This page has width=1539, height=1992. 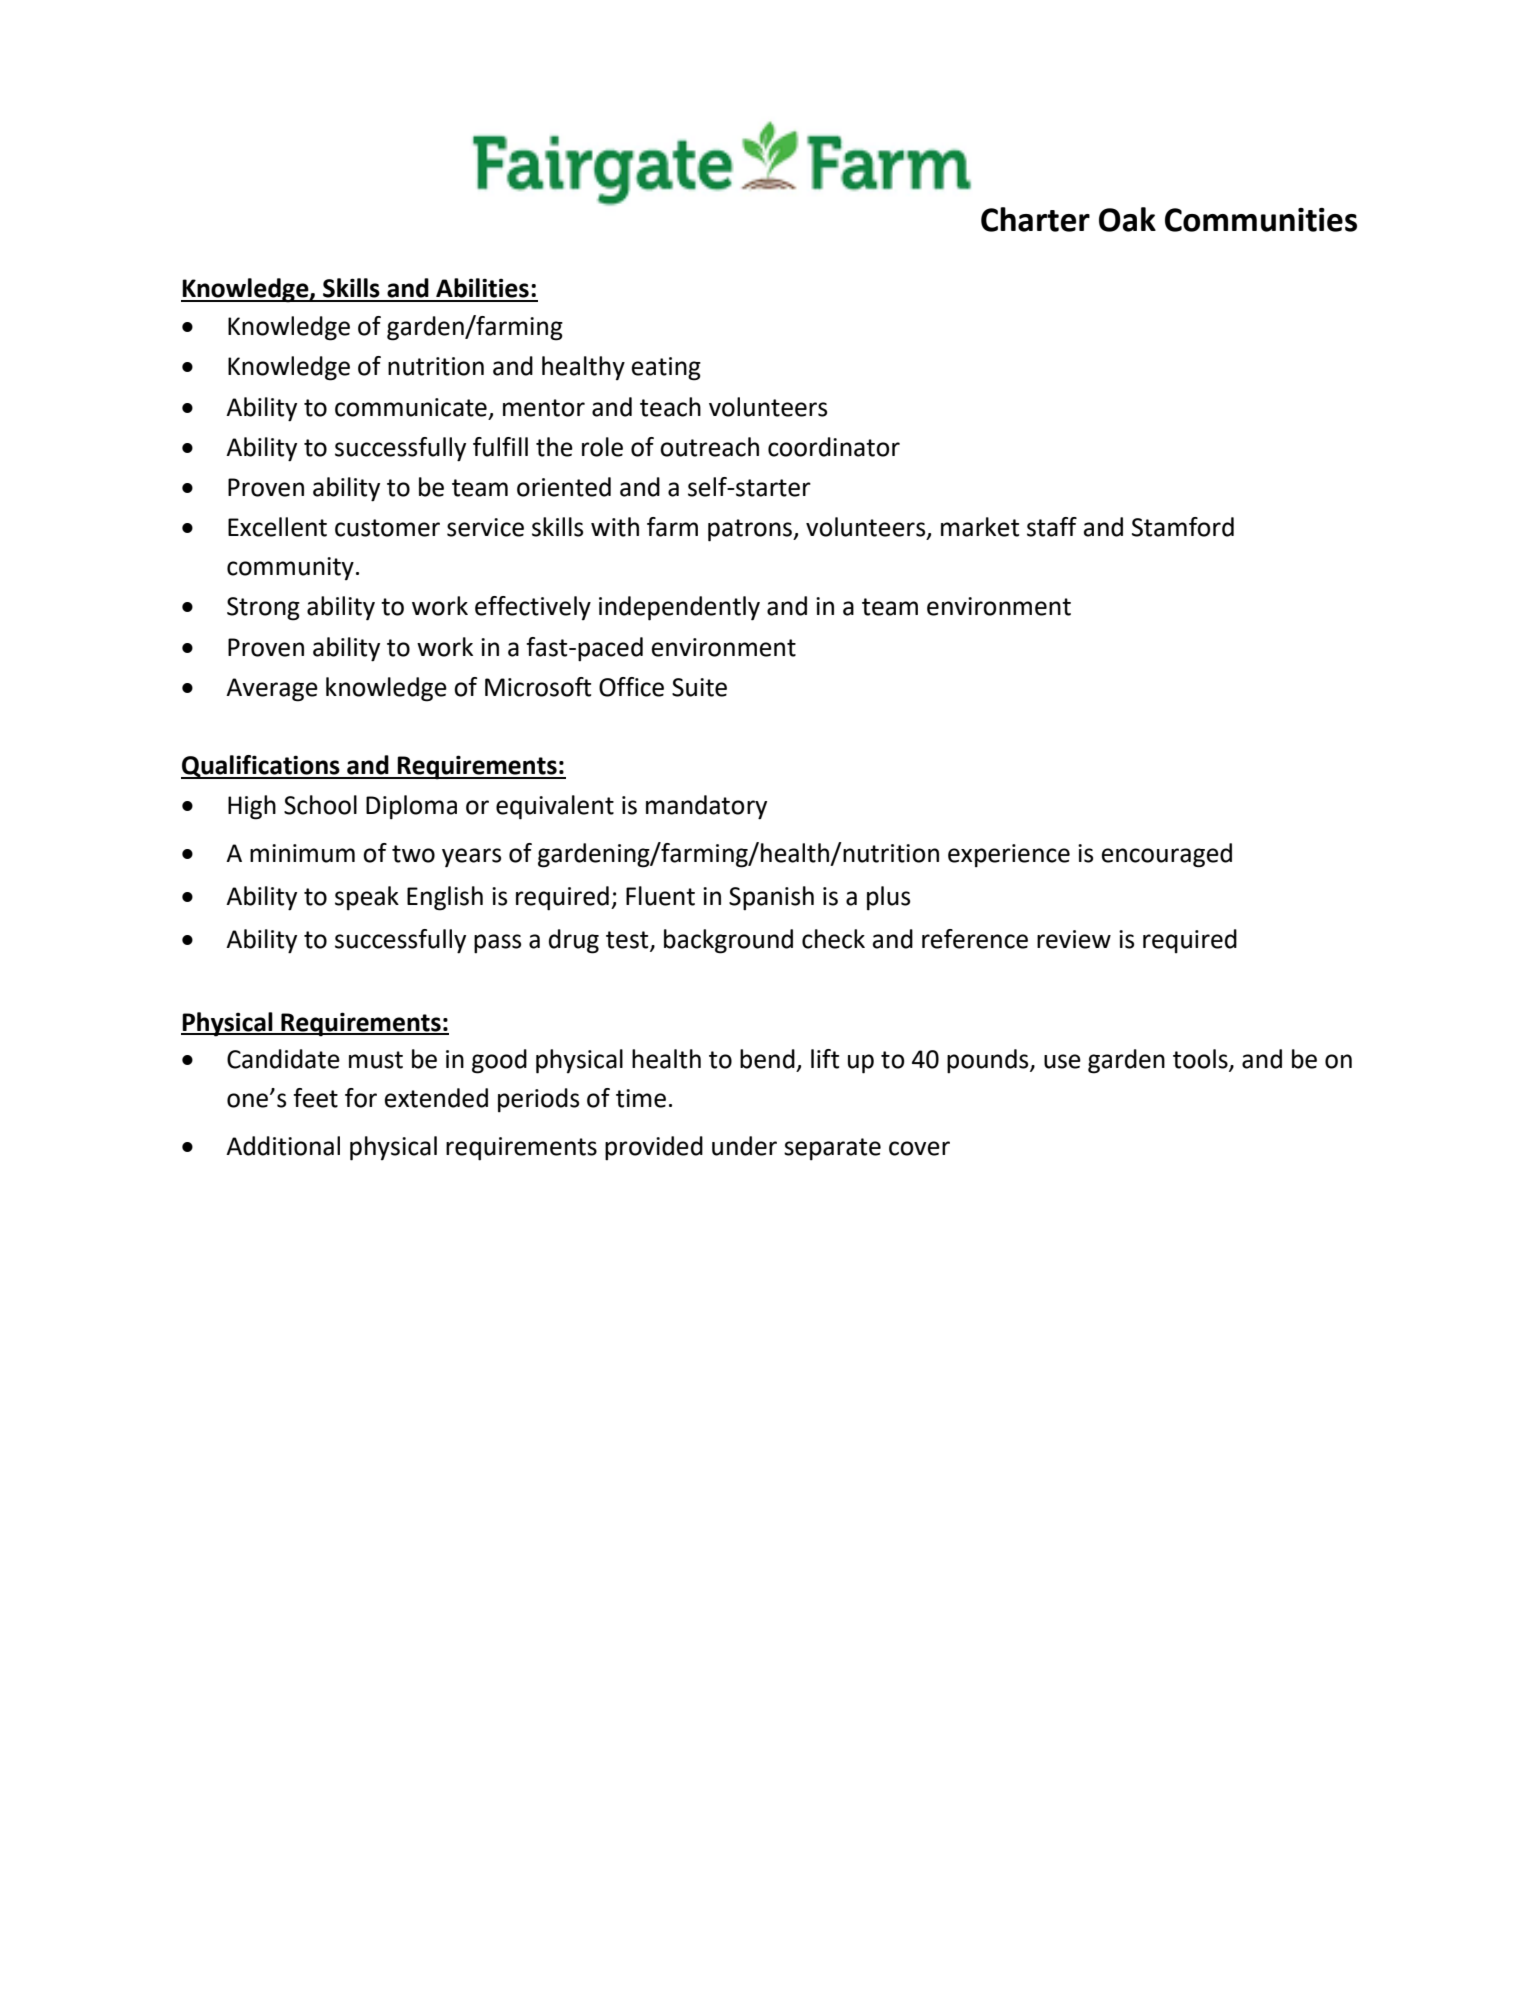 I want to click on under, so click(x=744, y=1146).
